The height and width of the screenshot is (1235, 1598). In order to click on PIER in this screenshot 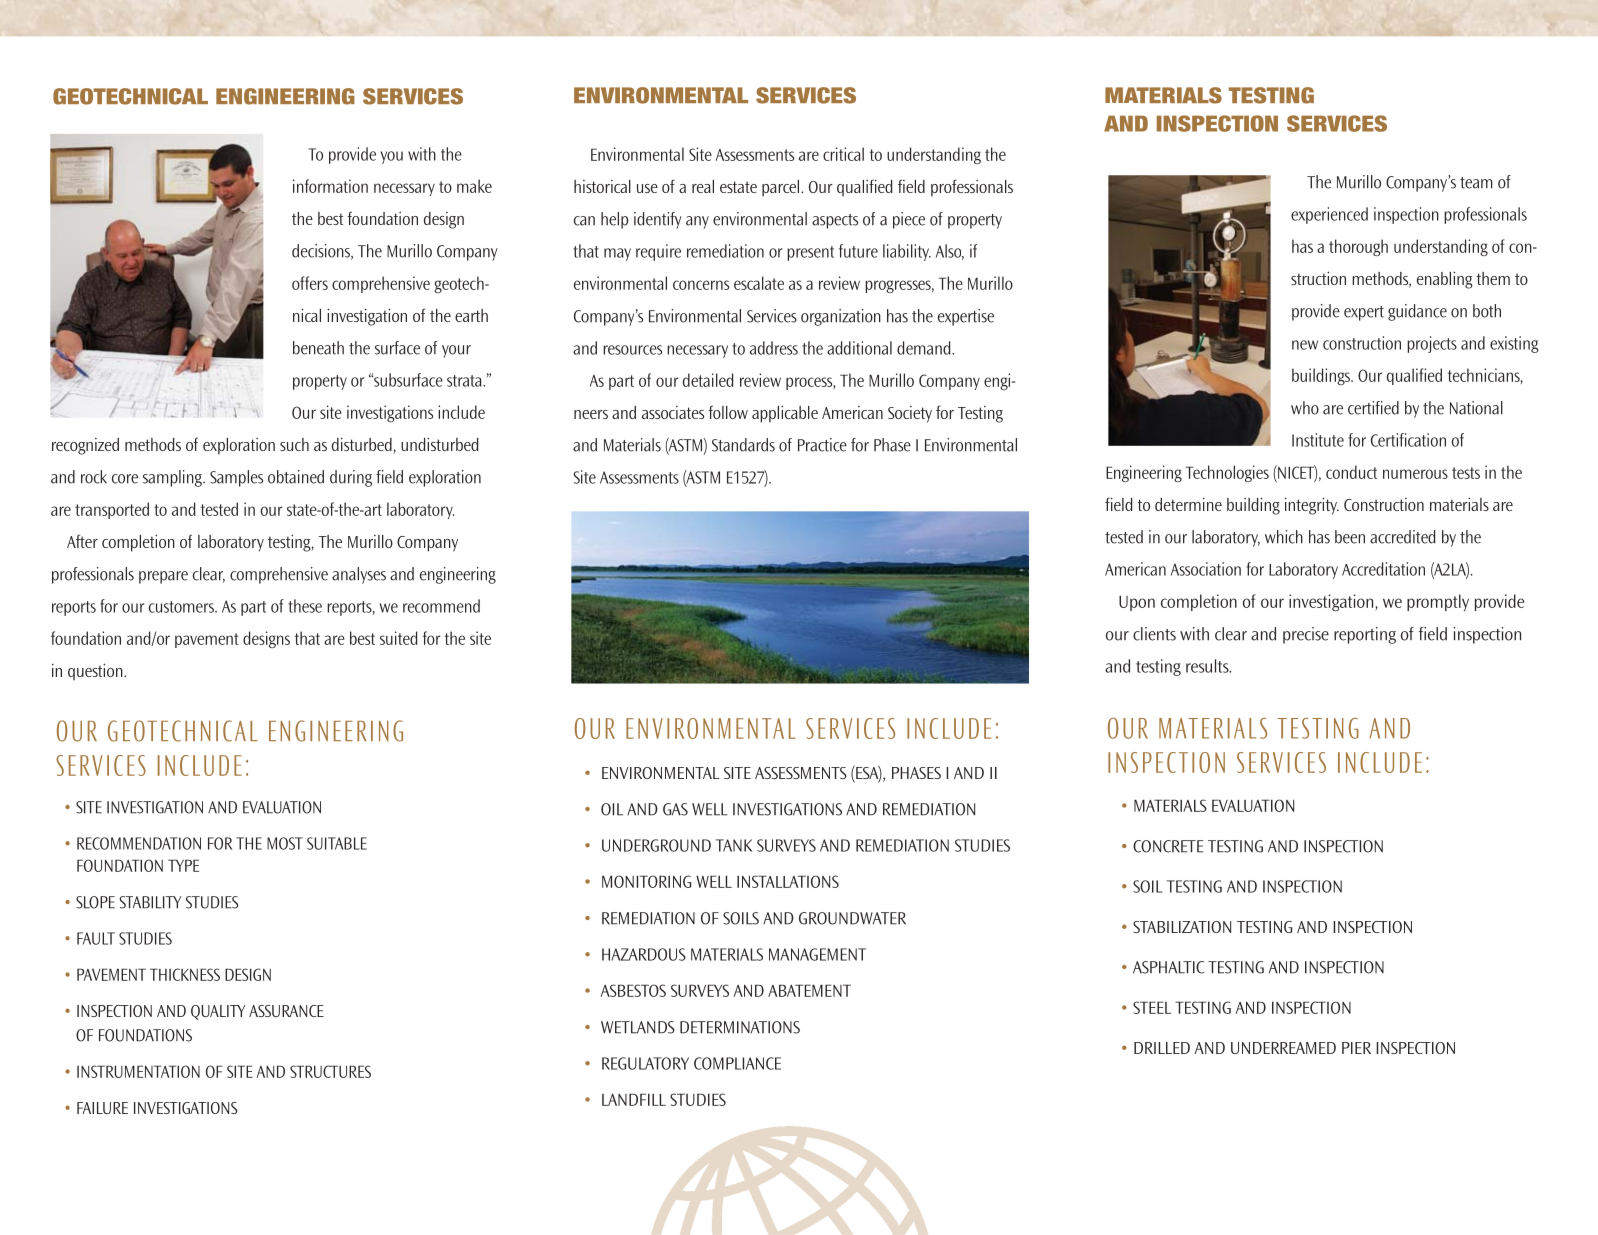, I will do `click(1356, 1048)`.
